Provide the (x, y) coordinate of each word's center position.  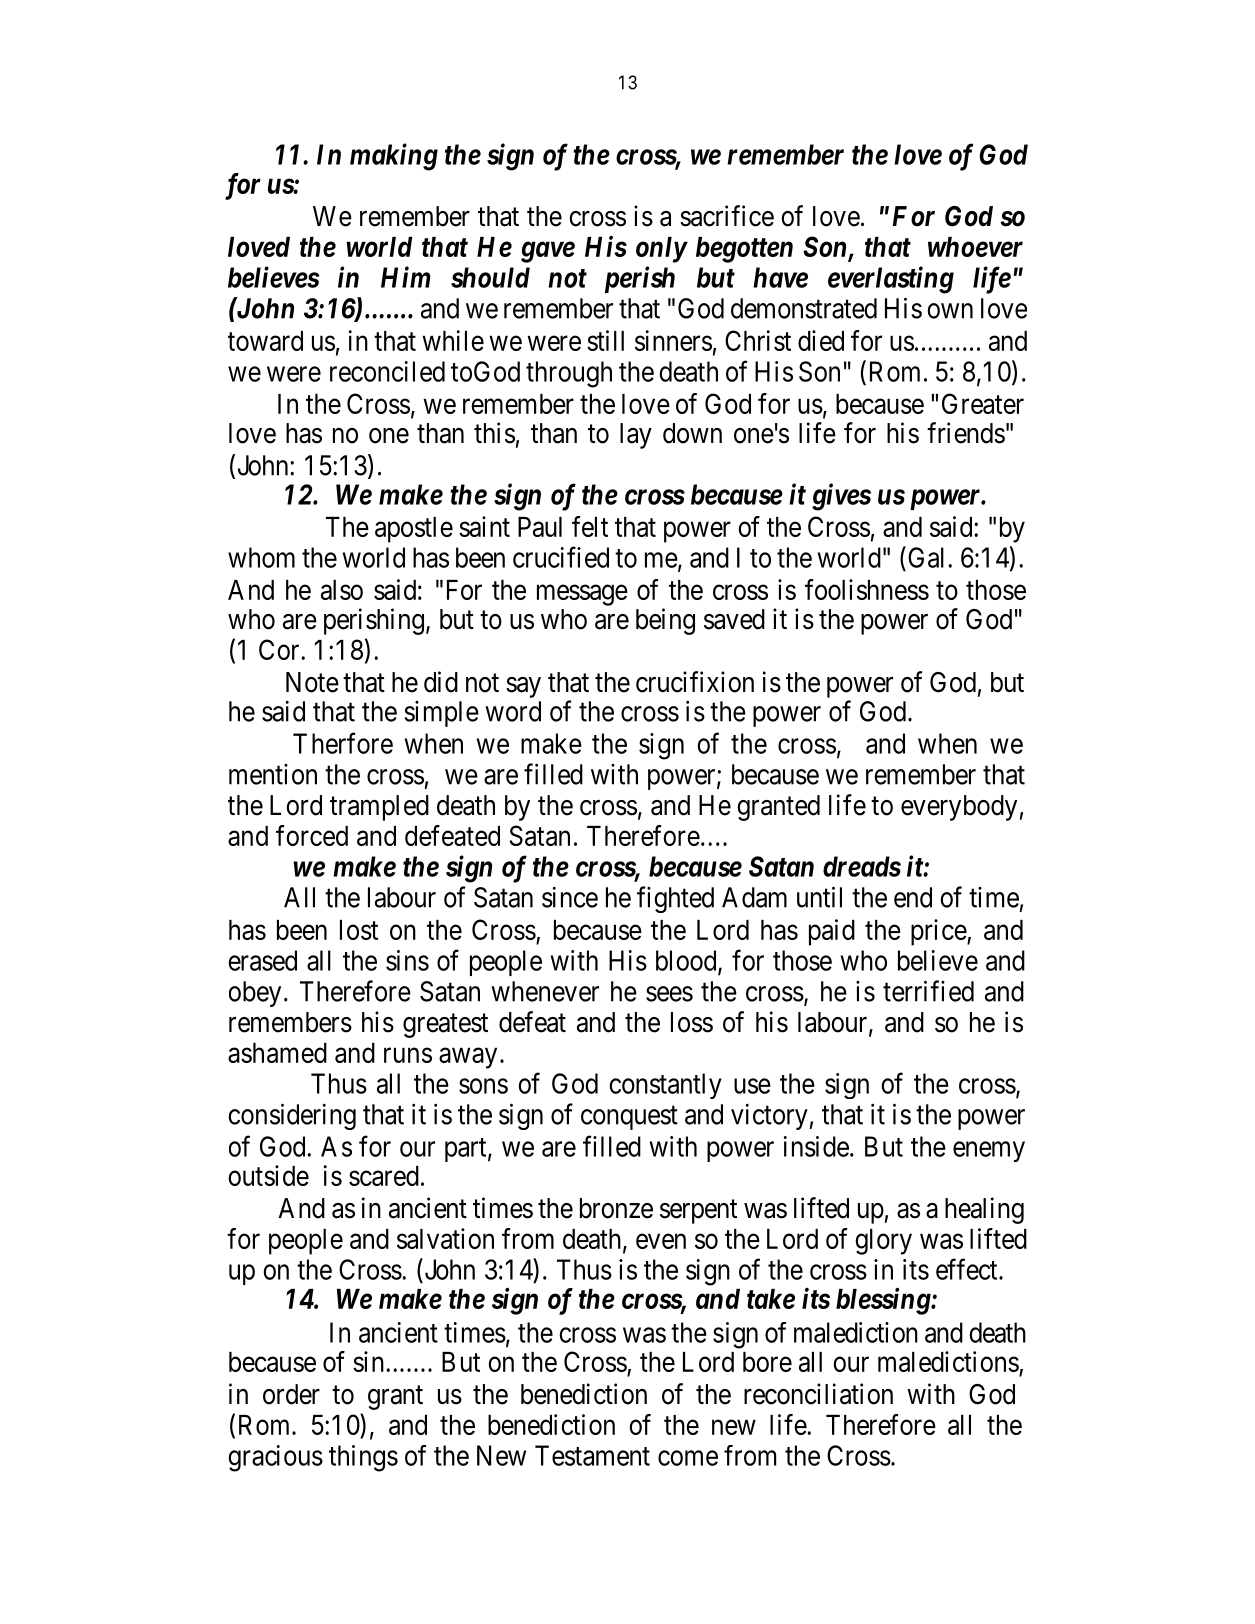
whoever (975, 247)
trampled (379, 808)
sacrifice (727, 216)
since (570, 897)
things (363, 1458)
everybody (959, 808)
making (394, 157)
